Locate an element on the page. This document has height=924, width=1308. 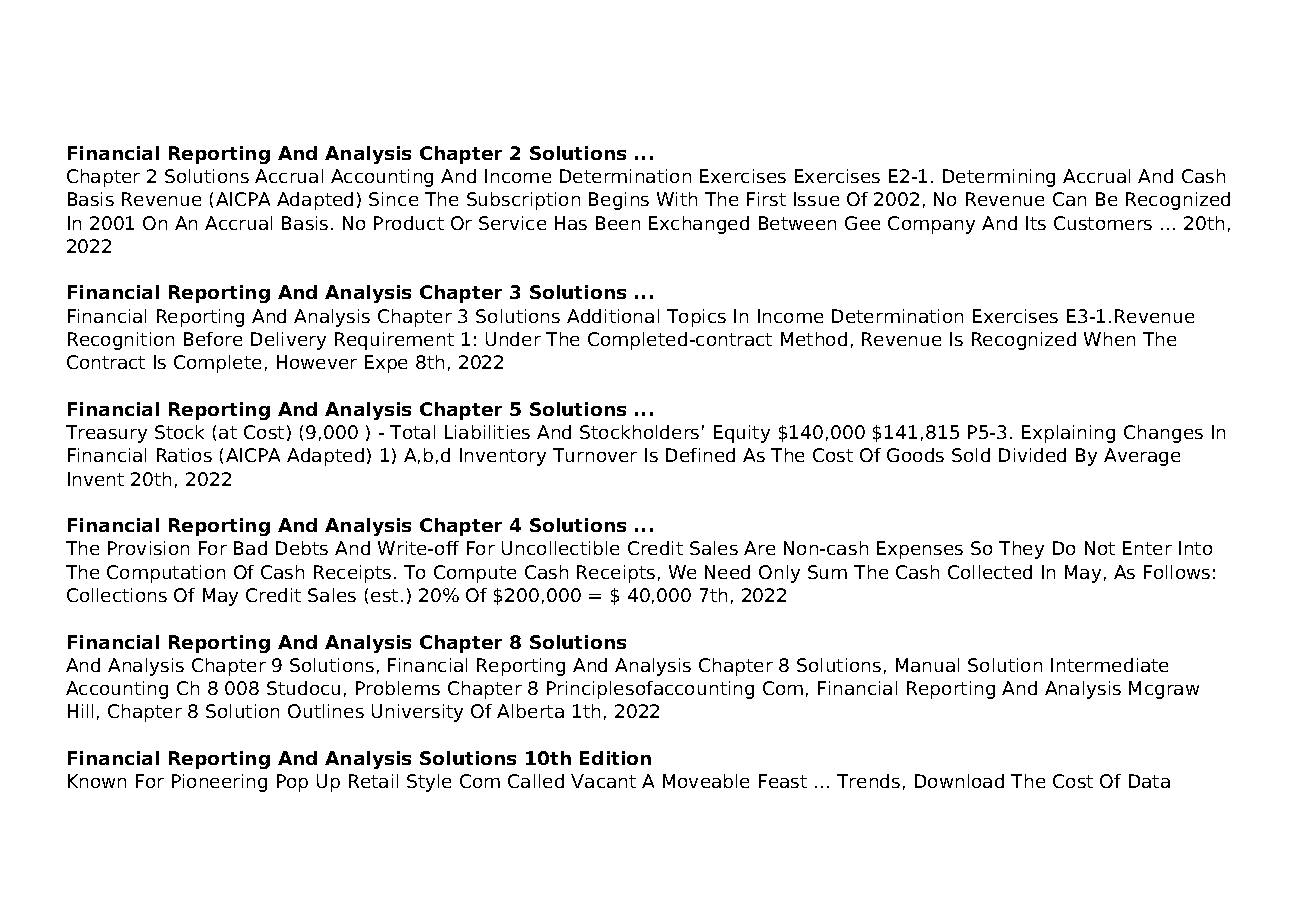
Intermediate is located at coordinates (1109, 665).
